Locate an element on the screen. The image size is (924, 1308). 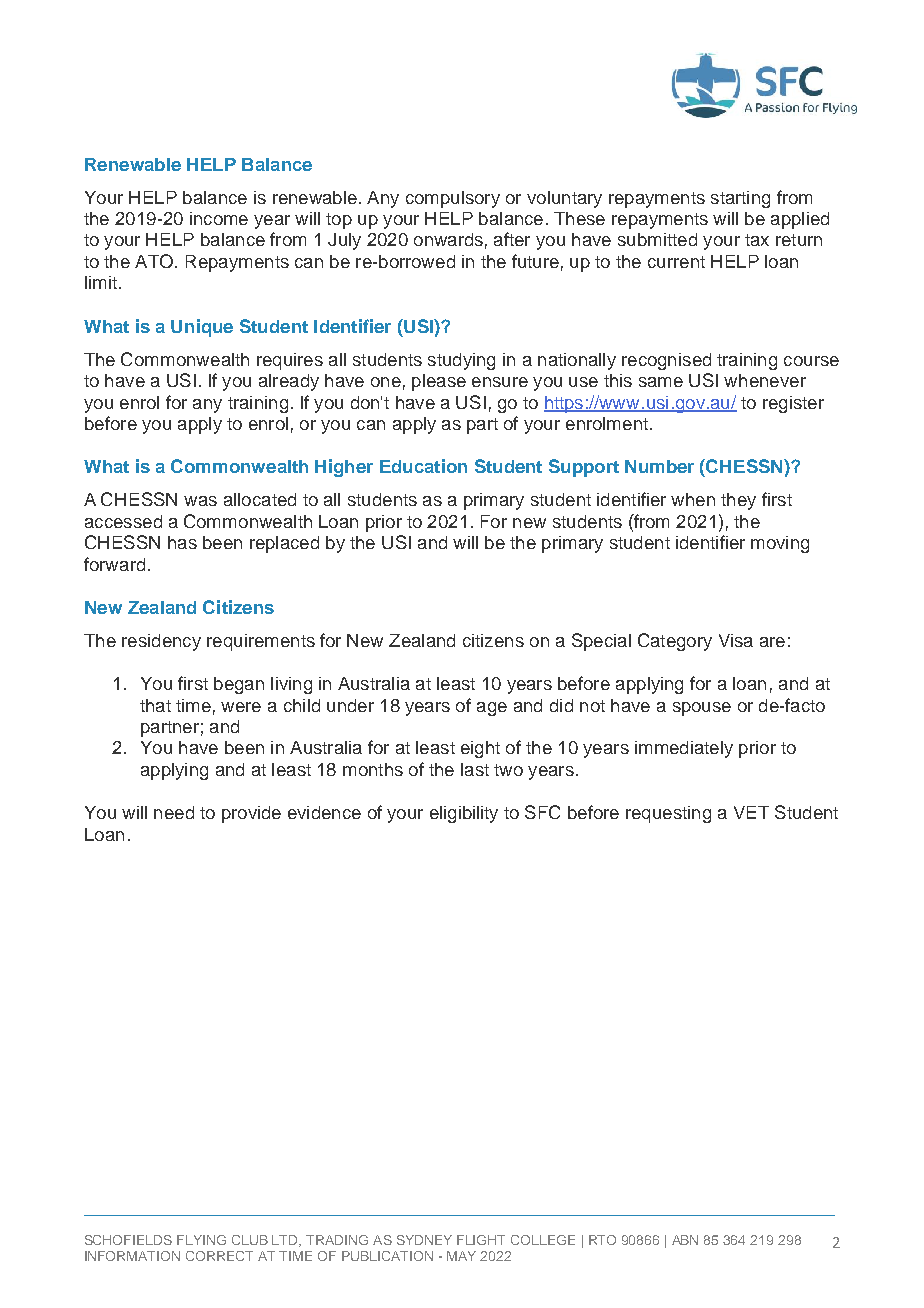
eligibility is located at coordinates (464, 814).
